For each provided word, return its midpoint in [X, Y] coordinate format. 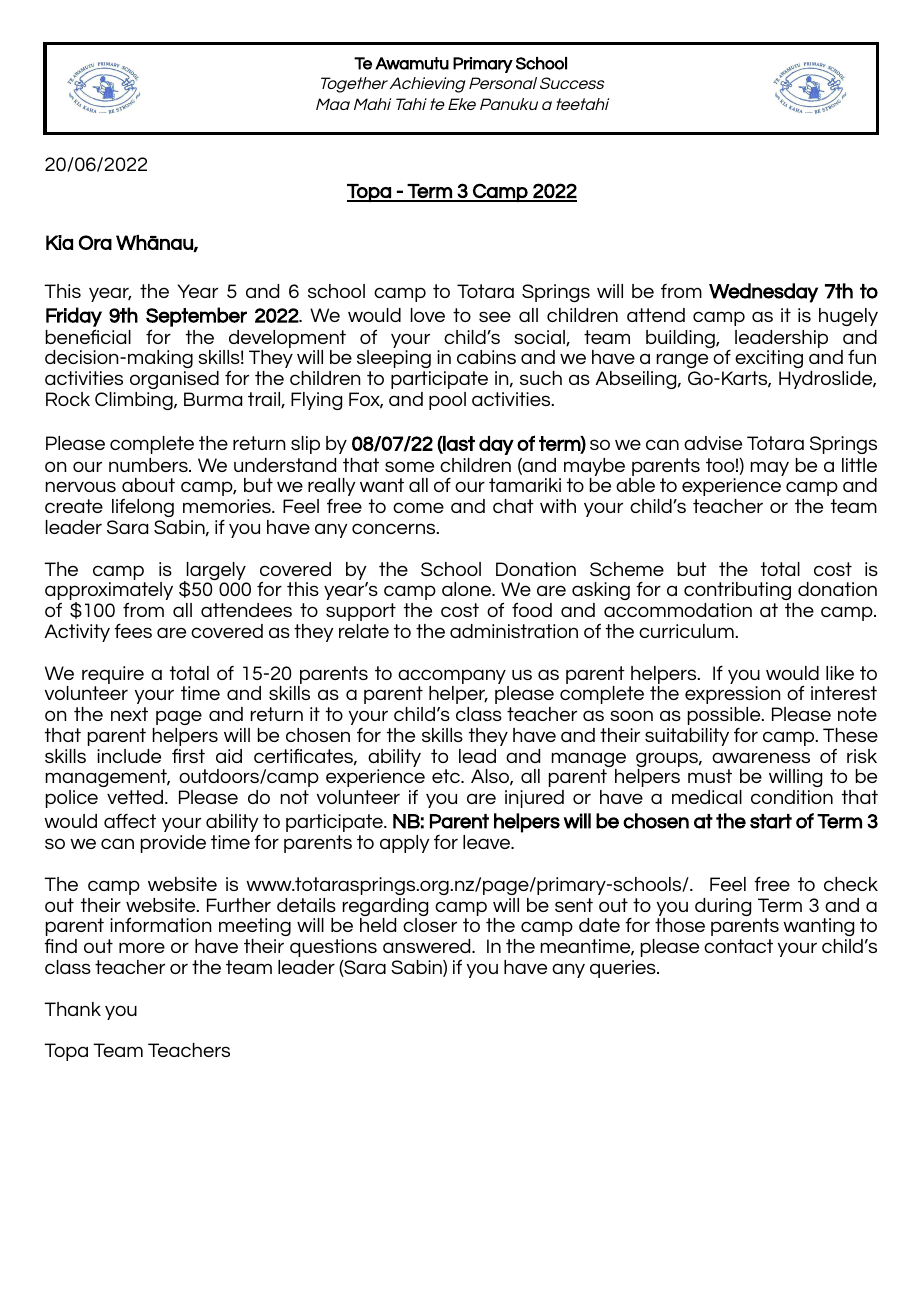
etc [447, 776]
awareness [761, 757]
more [142, 947]
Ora [95, 242]
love [428, 315]
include [129, 756]
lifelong [143, 507]
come [418, 507]
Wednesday [763, 293]
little [859, 465]
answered [428, 946]
